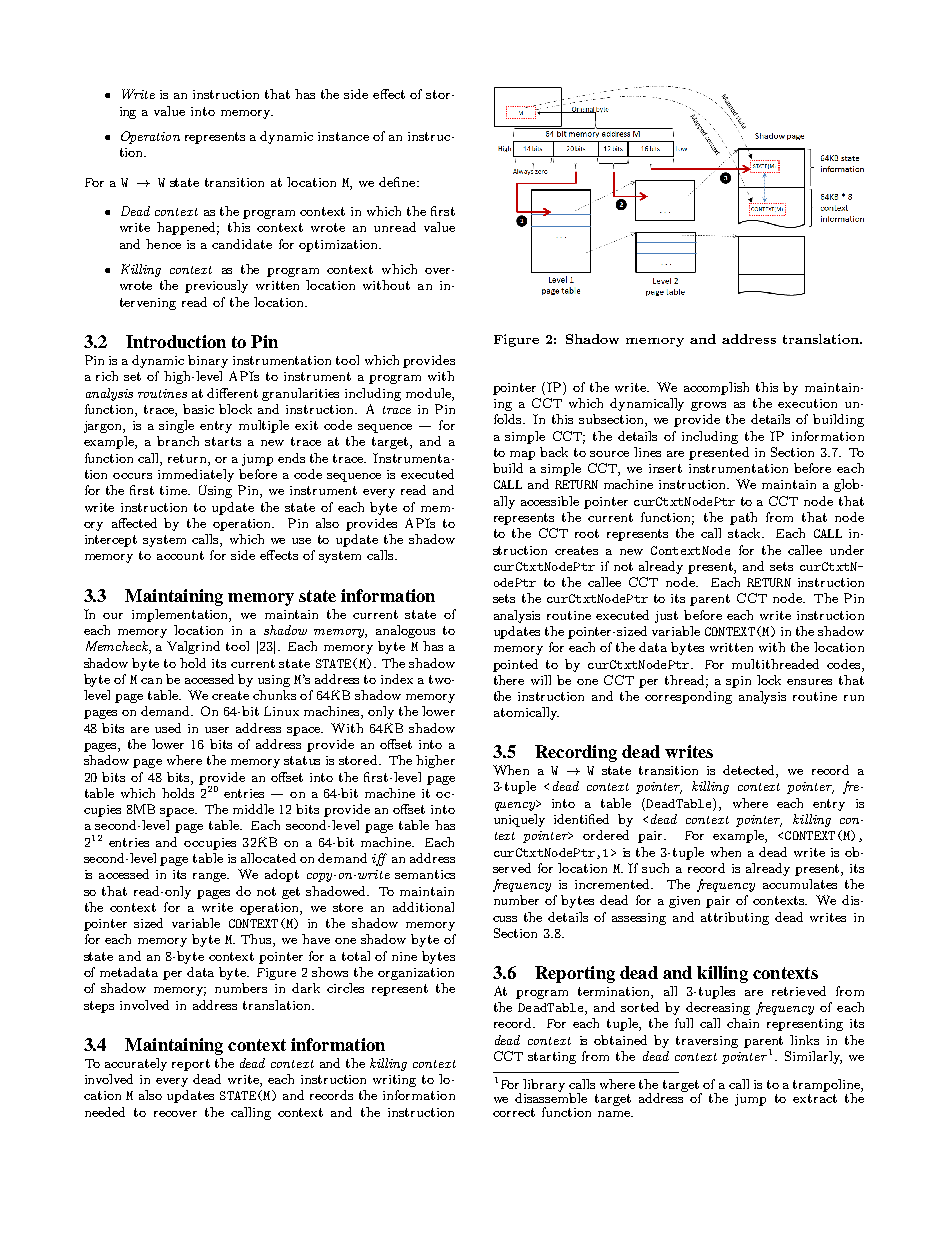 The height and width of the screenshot is (1233, 952). I want to click on hence, so click(163, 244).
